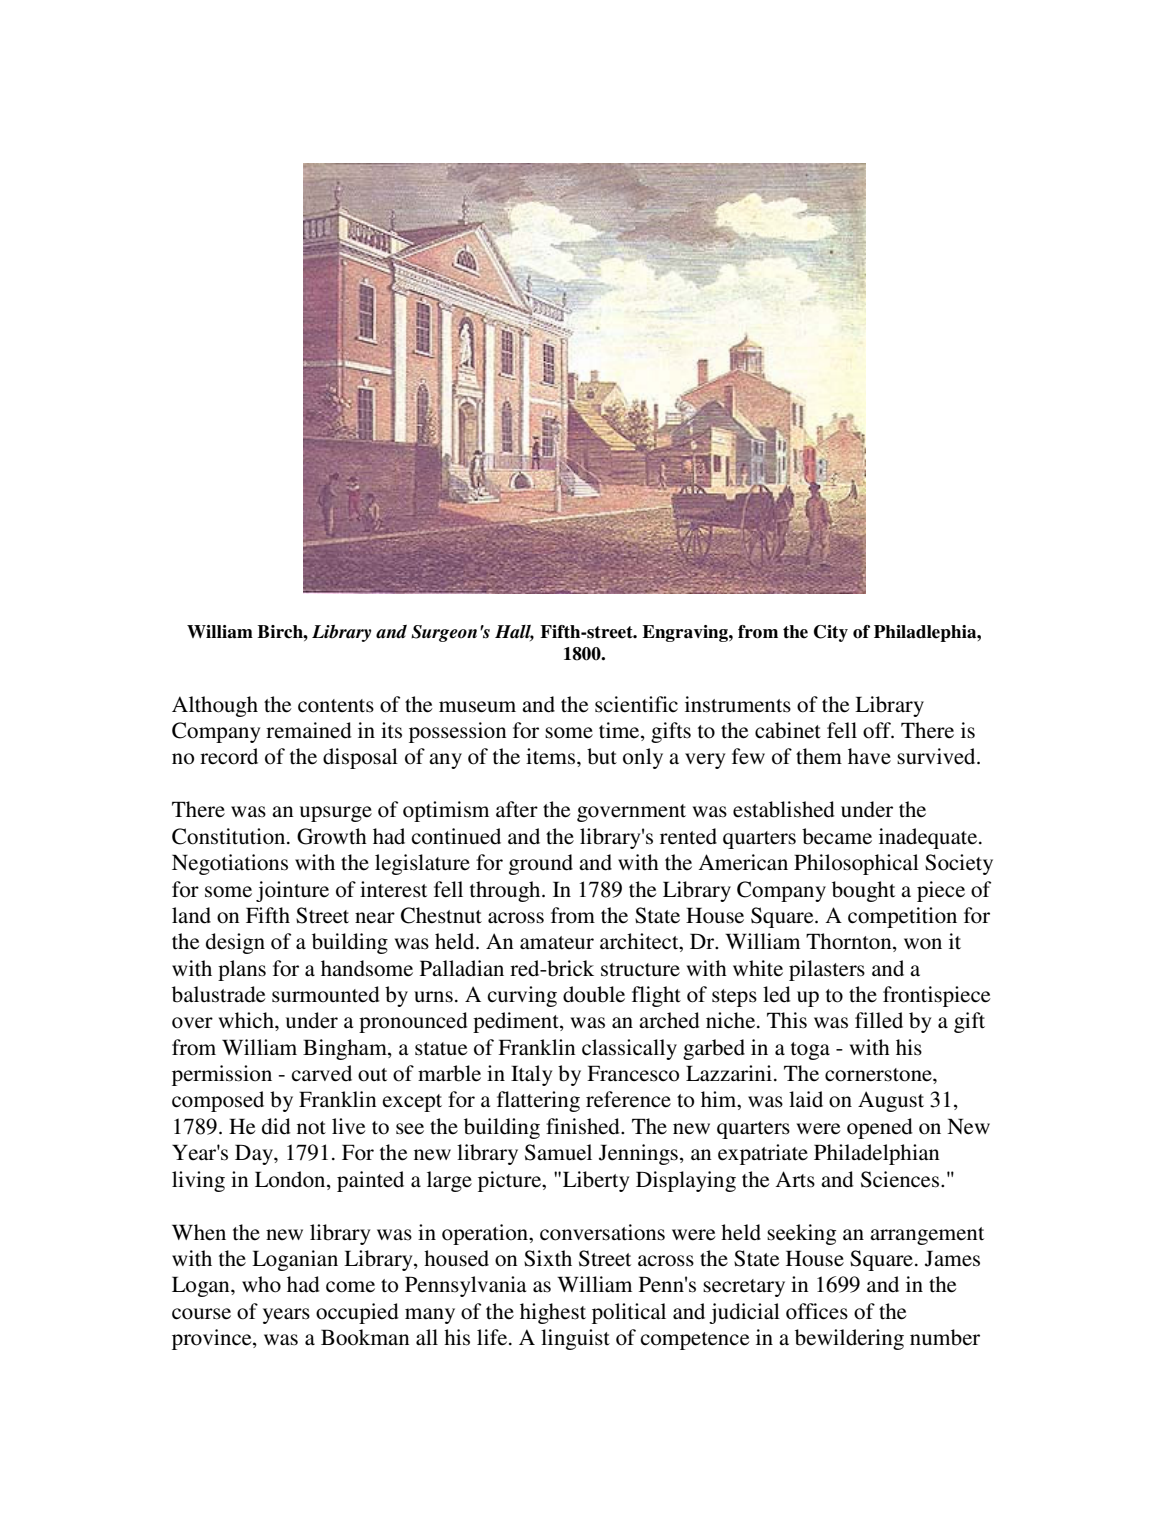 This image has height=1513, width=1169. I want to click on surmounted, so click(326, 994).
